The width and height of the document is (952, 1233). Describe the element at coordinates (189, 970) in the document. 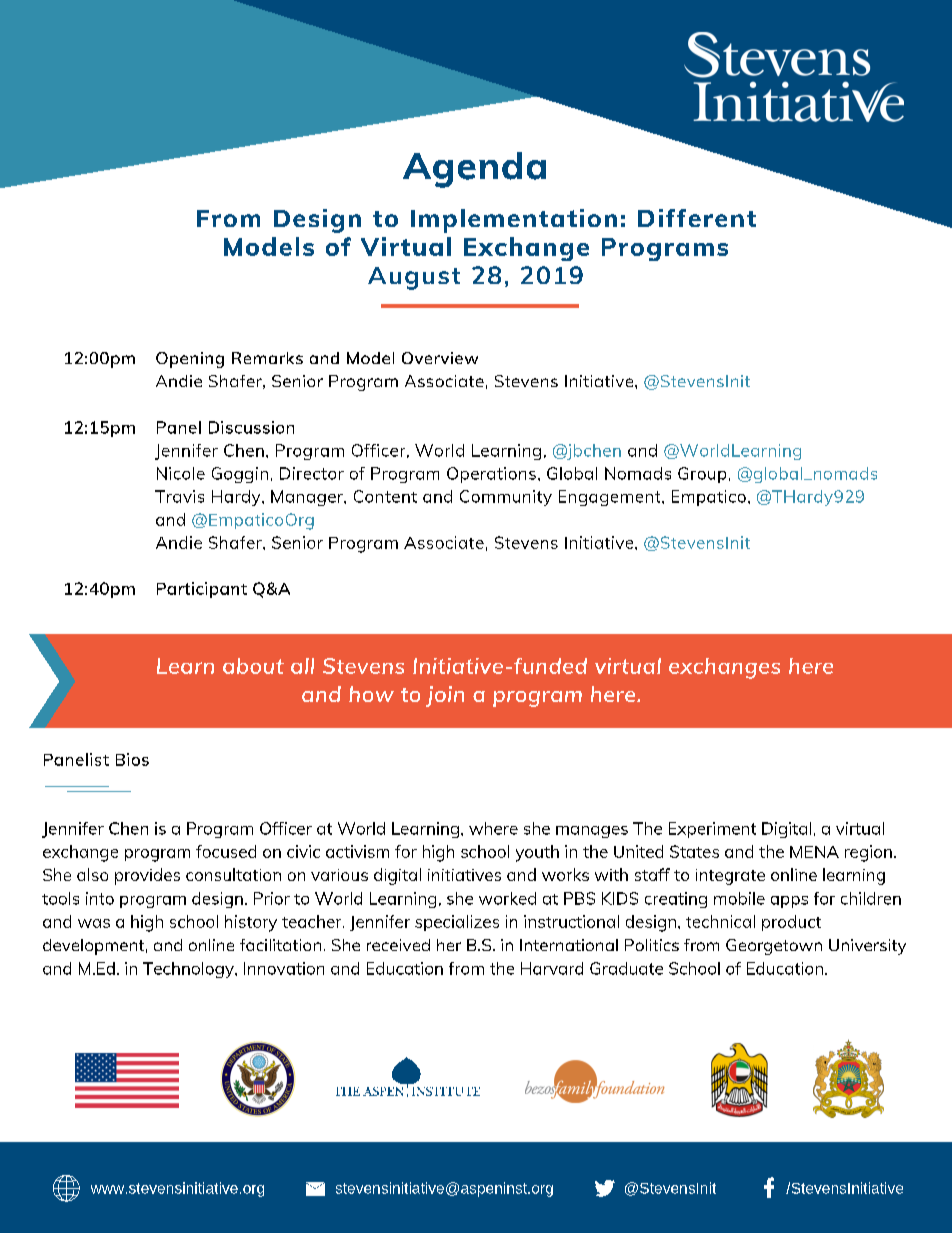

I see `Technology` at that location.
